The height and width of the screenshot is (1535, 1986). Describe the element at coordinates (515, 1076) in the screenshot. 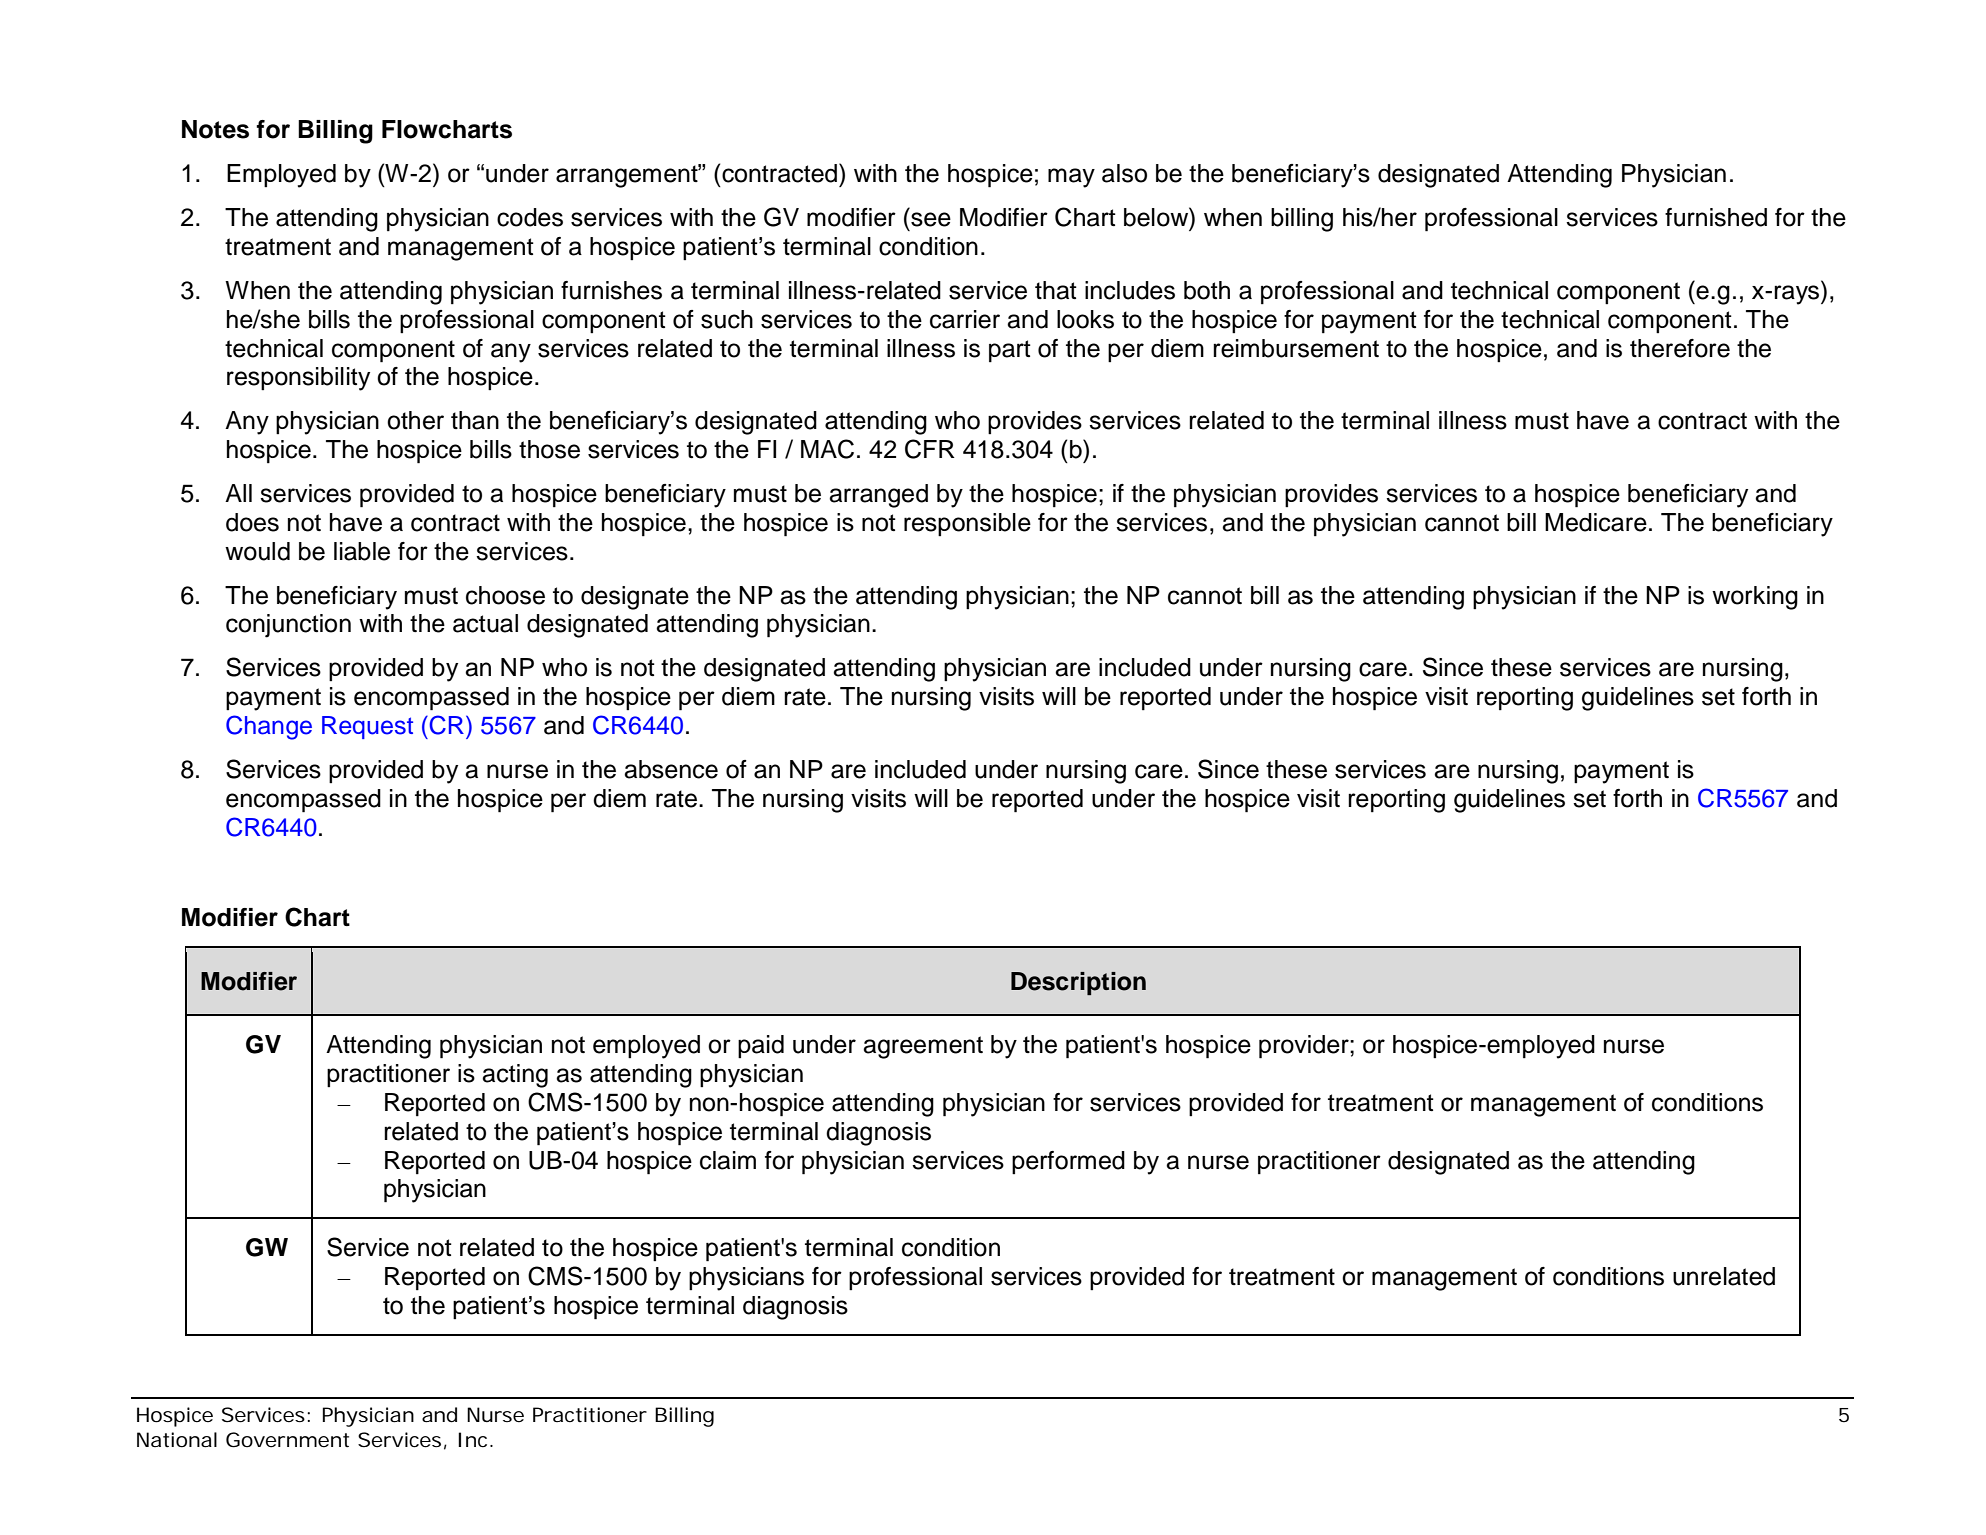

I see `acting` at that location.
